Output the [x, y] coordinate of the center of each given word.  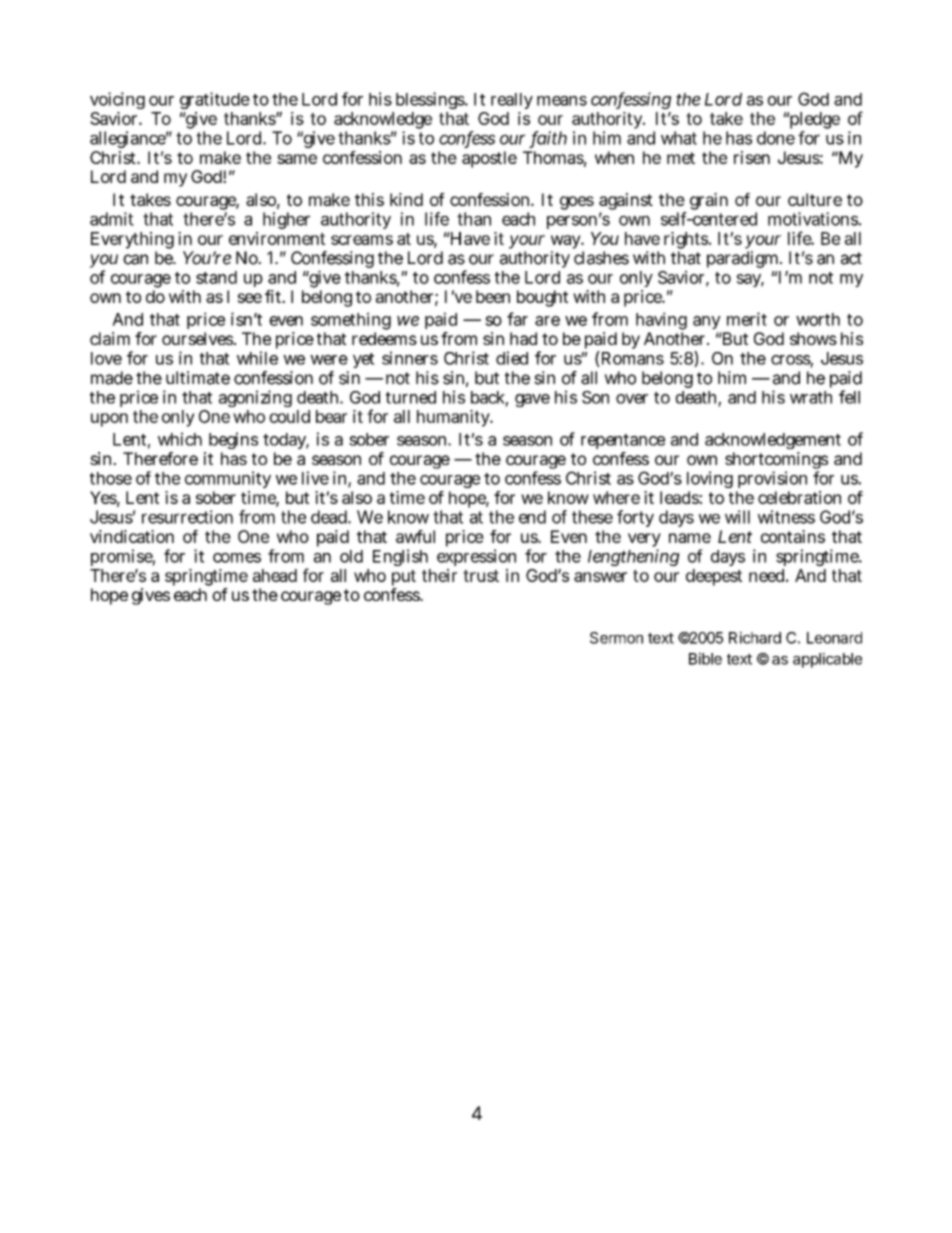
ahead [275, 575]
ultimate [198, 378]
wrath [811, 397]
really [512, 101]
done [776, 138]
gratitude [215, 100]
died [512, 358]
